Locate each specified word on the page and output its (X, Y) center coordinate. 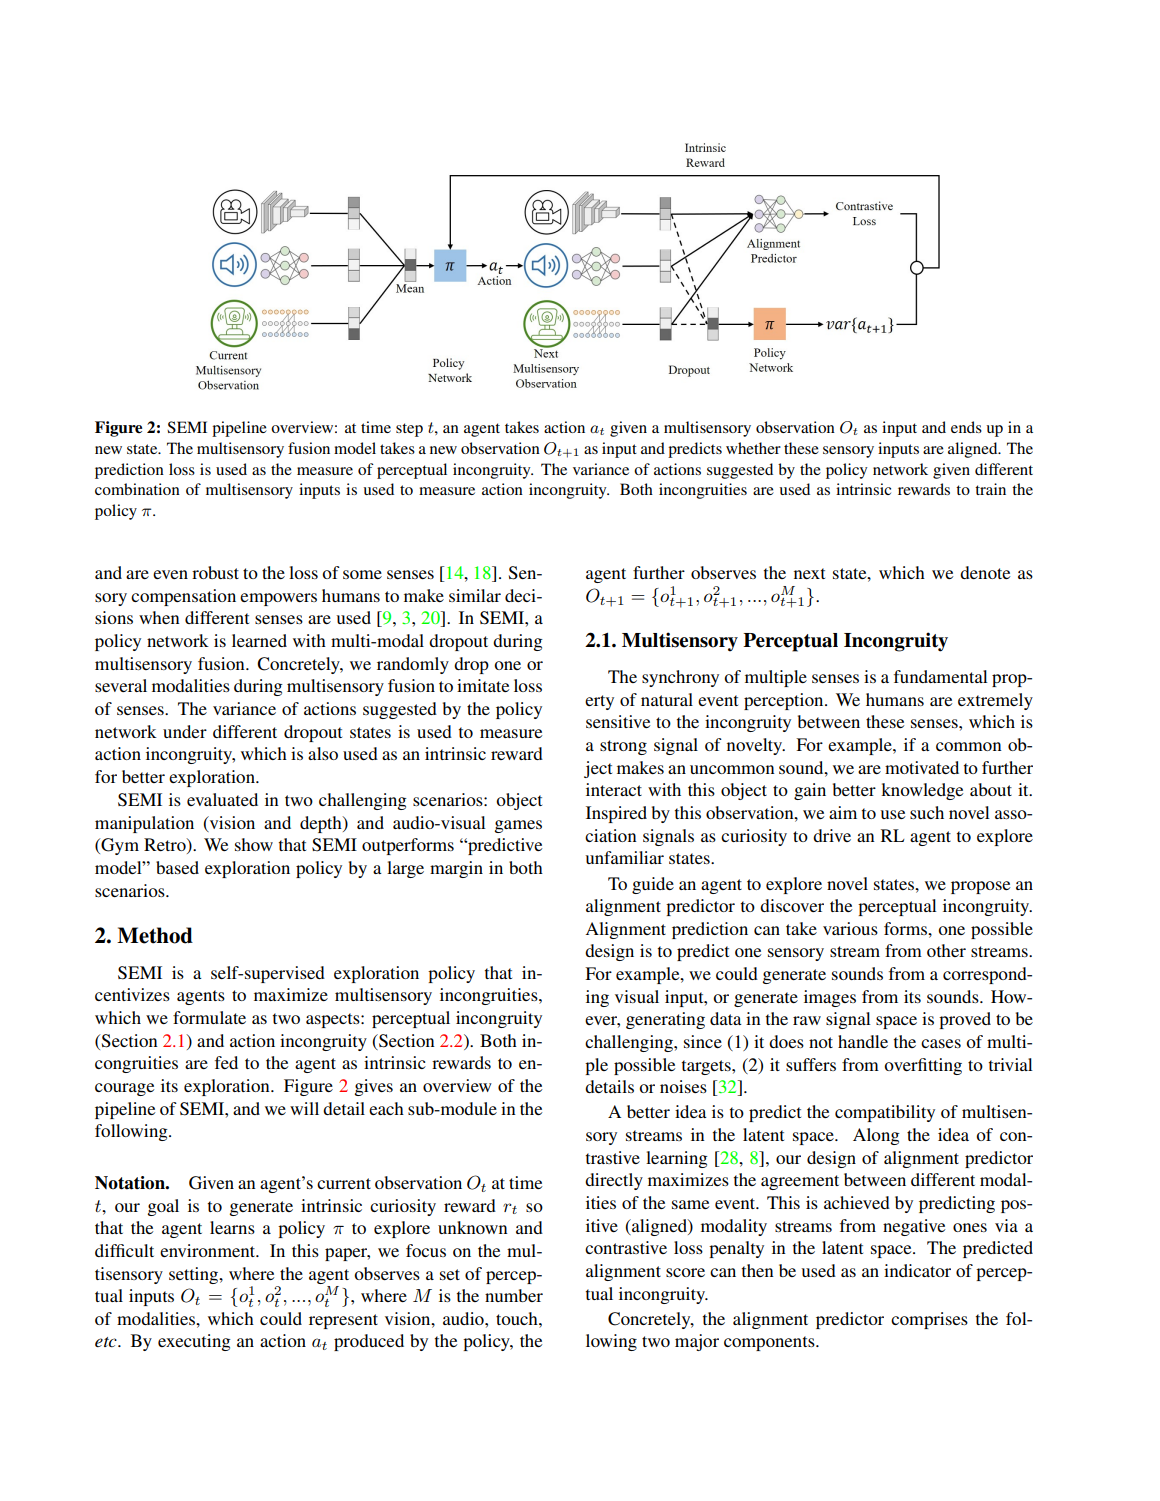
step (409, 430)
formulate (209, 1017)
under (185, 731)
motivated (922, 767)
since (703, 1041)
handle (863, 1041)
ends (966, 427)
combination (137, 489)
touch (518, 1318)
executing (194, 1342)
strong (623, 747)
